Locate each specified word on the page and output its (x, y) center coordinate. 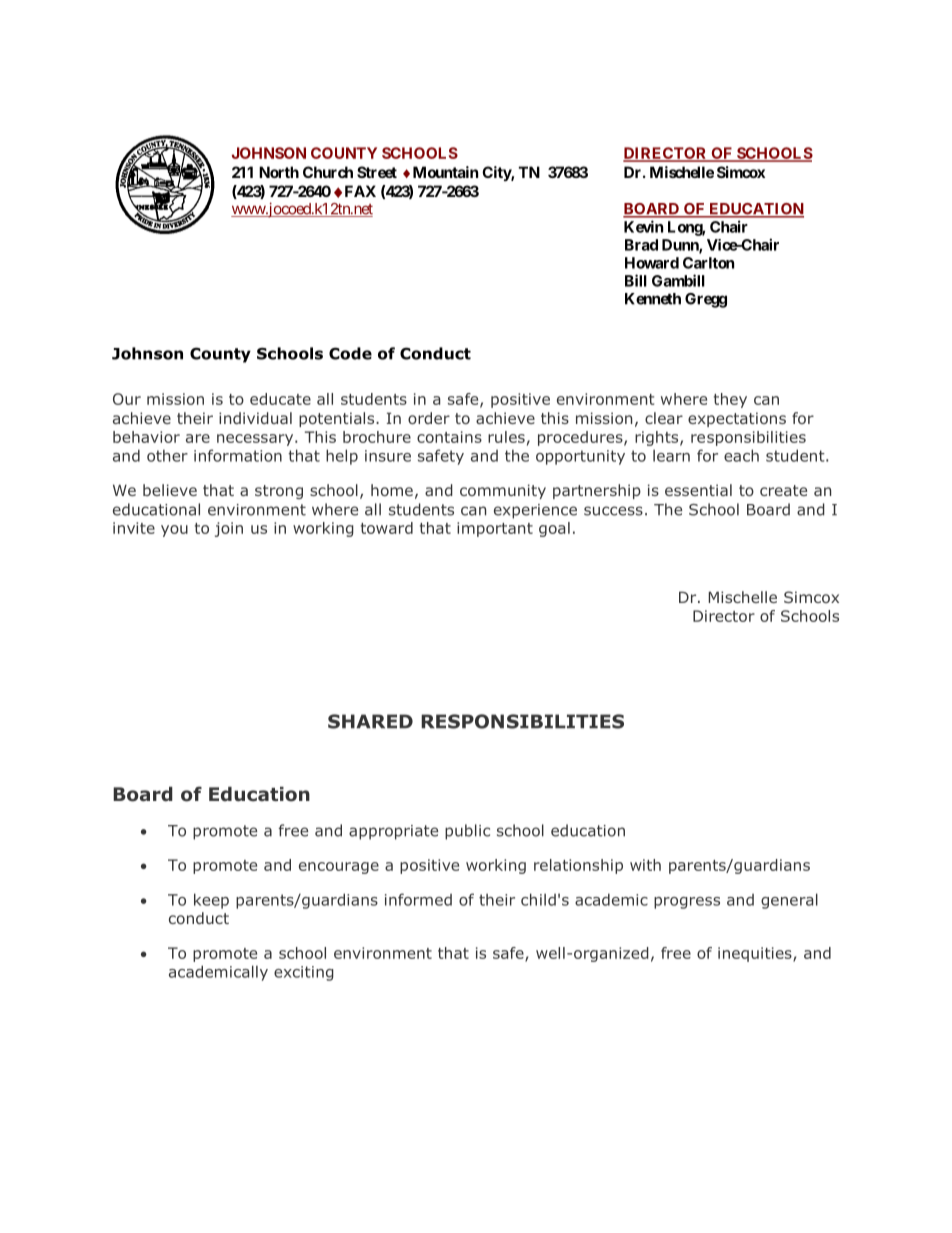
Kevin (643, 226)
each (741, 455)
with (645, 865)
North (279, 172)
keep (211, 901)
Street (377, 172)
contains (449, 437)
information (238, 455)
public (467, 832)
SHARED (370, 721)
